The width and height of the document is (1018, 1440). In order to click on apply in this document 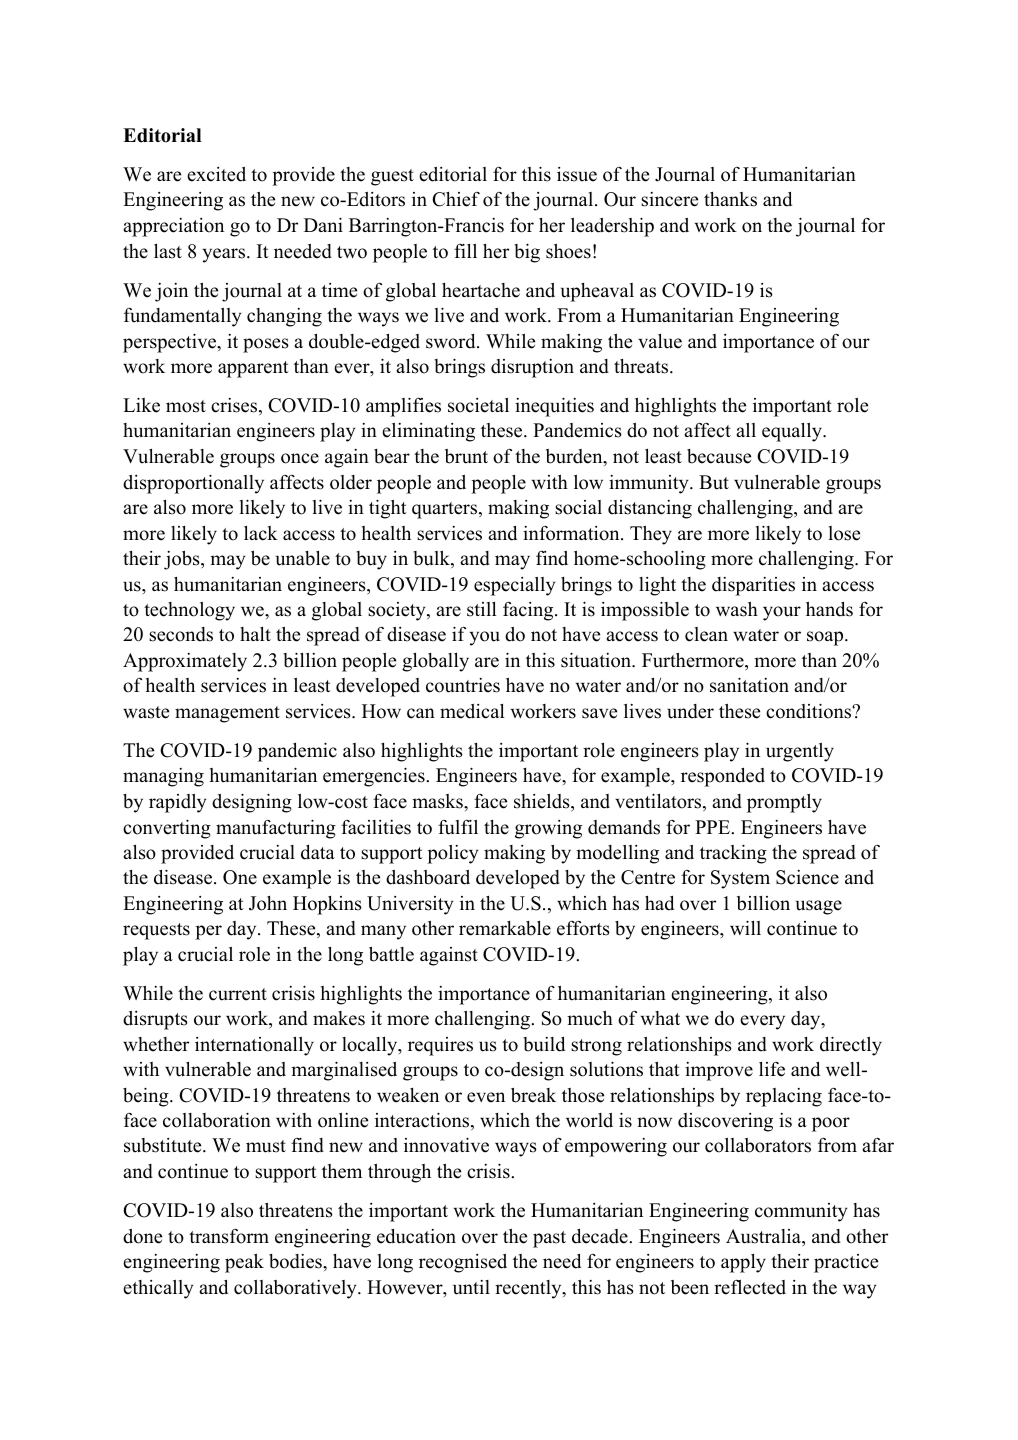, I will do `click(743, 1263)`.
